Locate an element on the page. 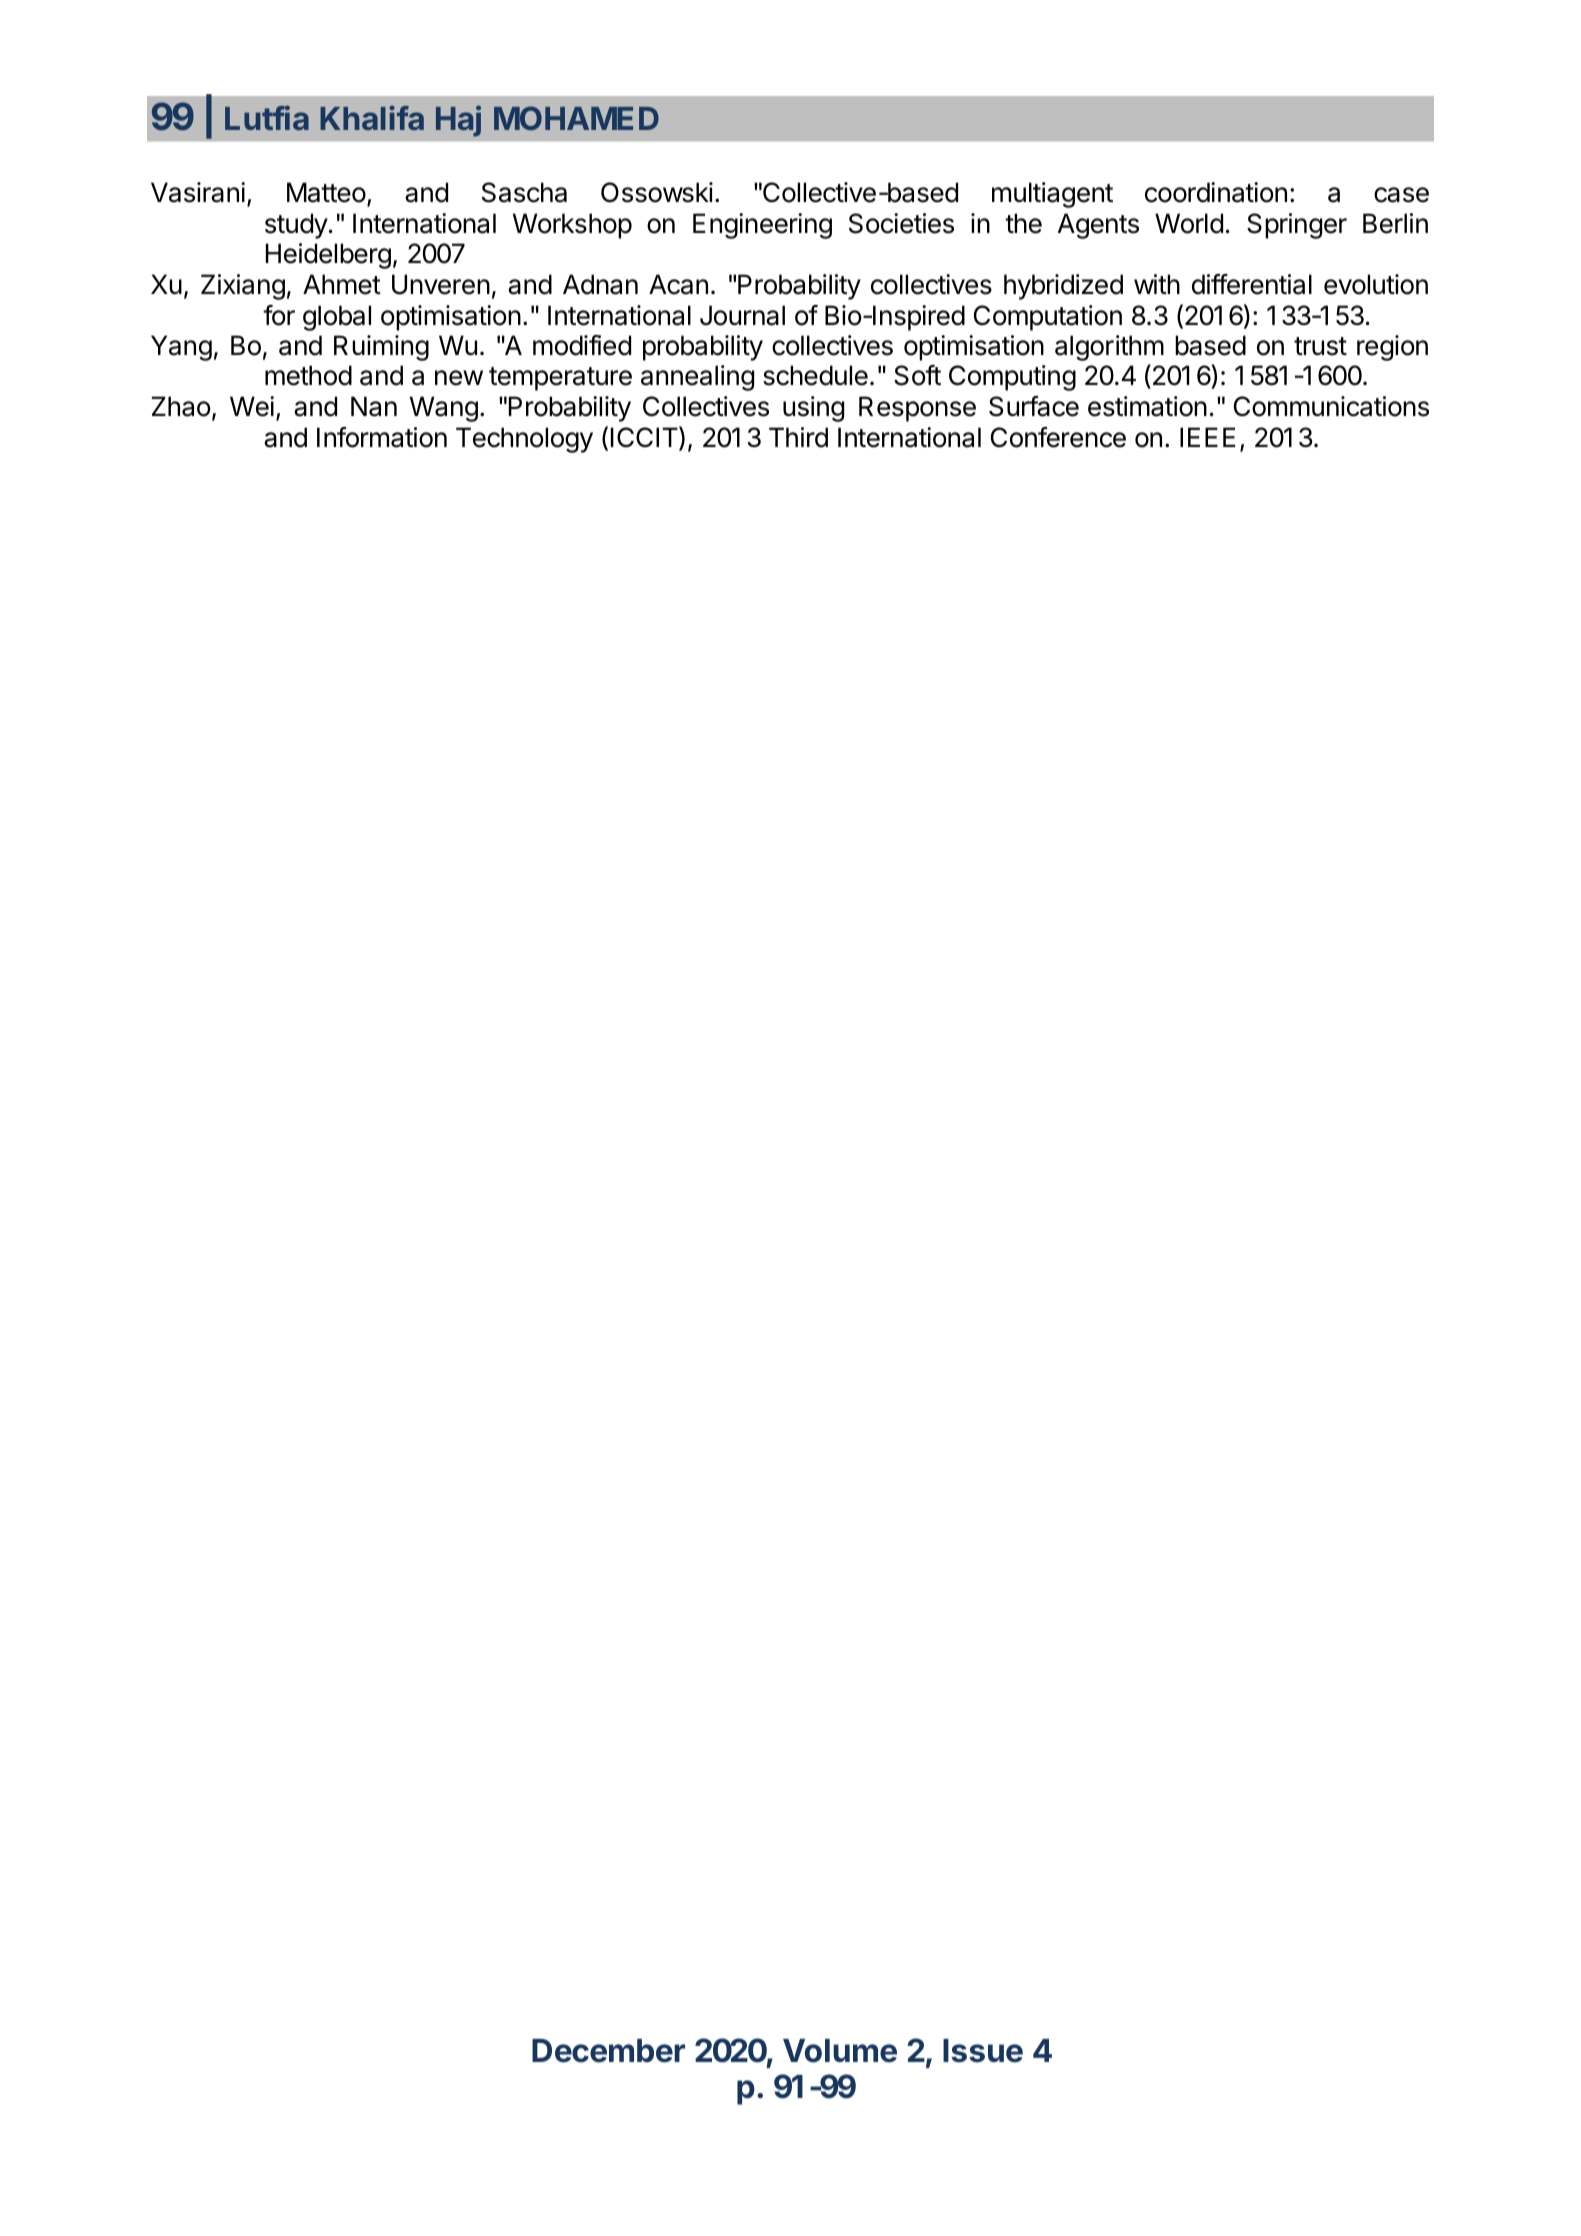  Issue is located at coordinates (983, 2051).
